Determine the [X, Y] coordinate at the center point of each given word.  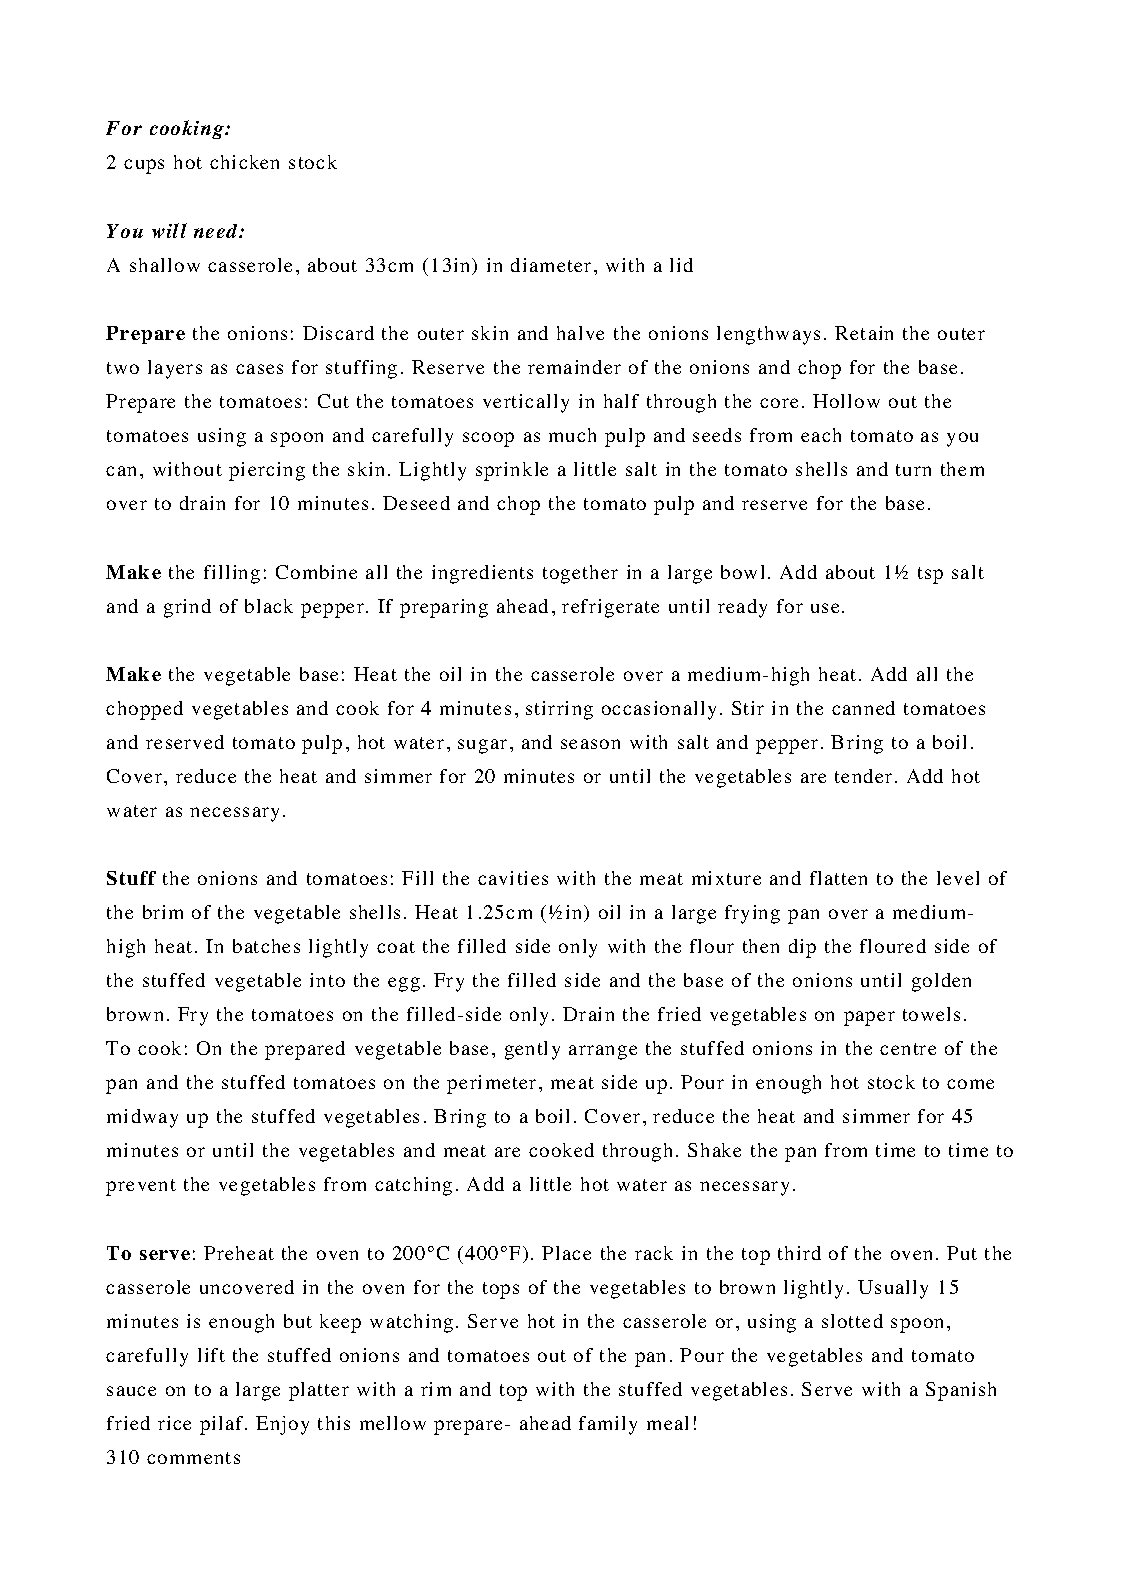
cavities [513, 878]
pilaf [223, 1425]
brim [163, 912]
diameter [551, 265]
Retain [864, 333]
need [217, 231]
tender [863, 776]
